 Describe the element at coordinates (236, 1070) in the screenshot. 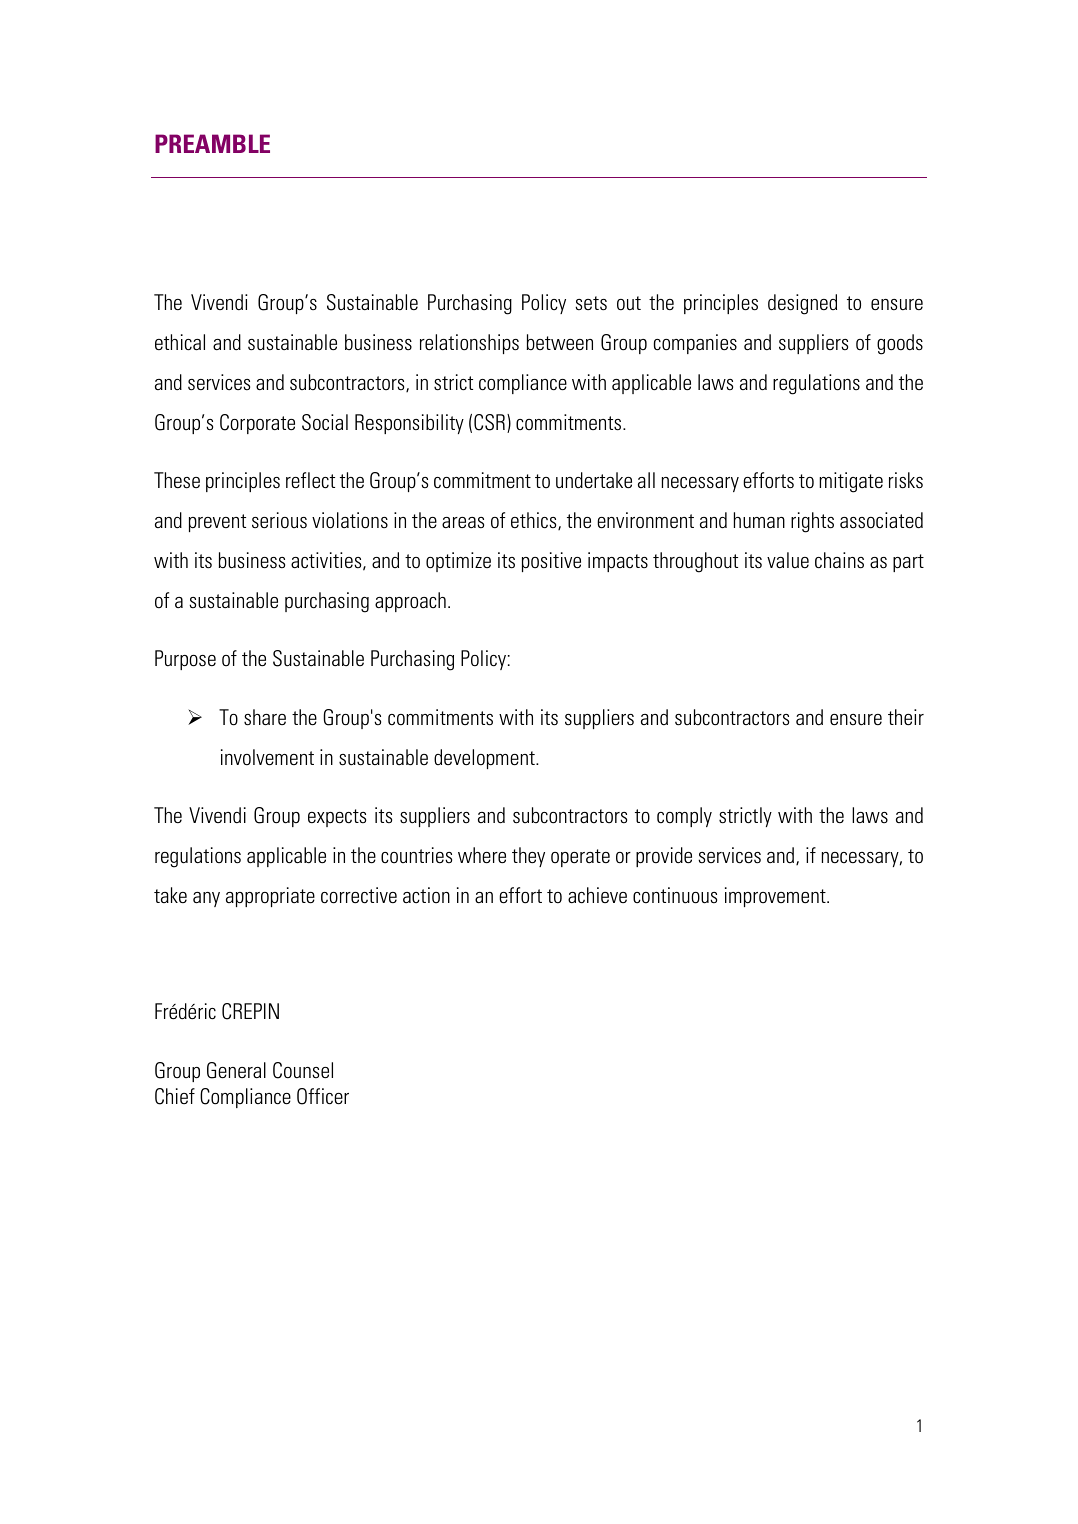

I see `General` at that location.
